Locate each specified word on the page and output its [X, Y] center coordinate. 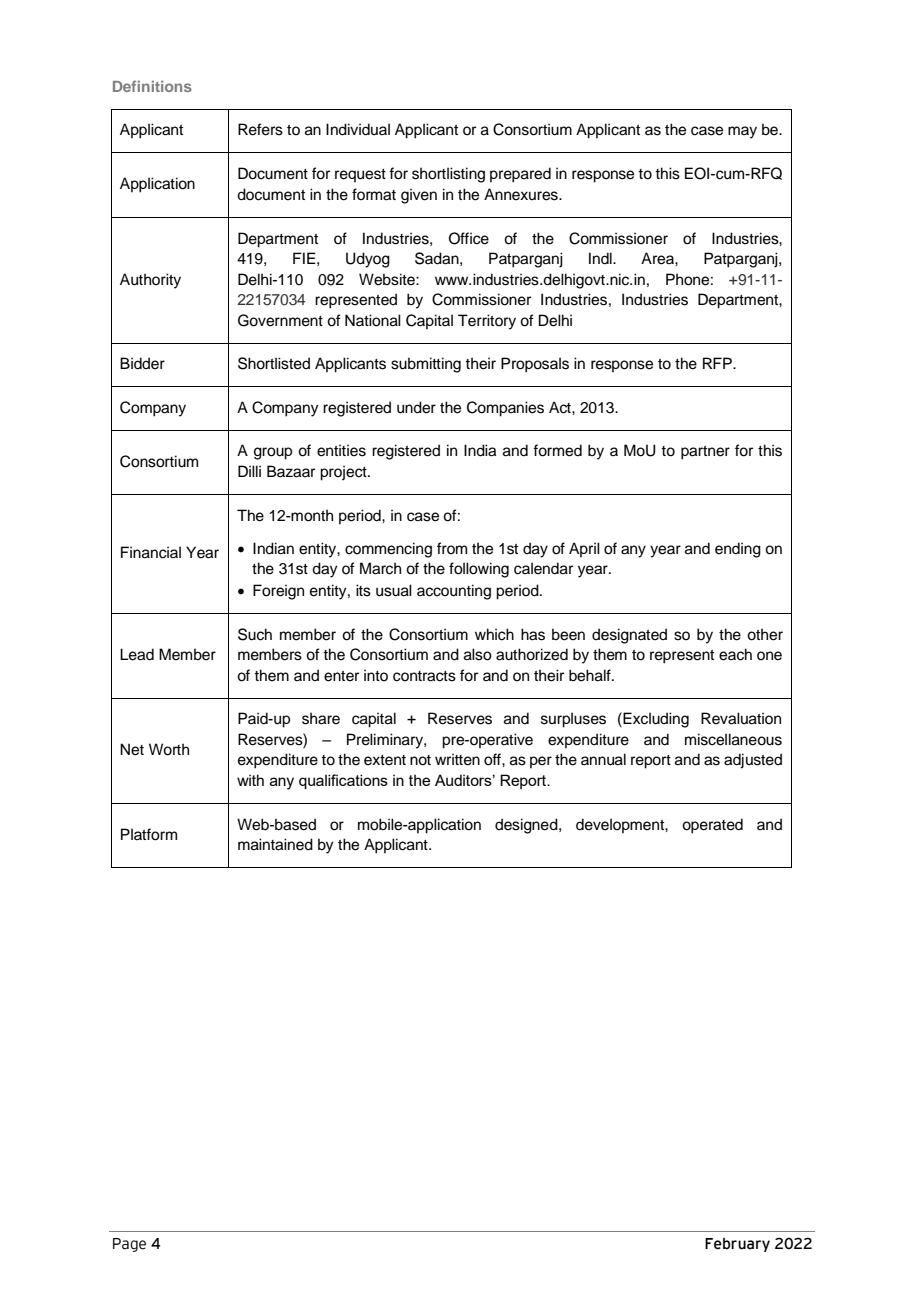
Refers [260, 129]
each [735, 654]
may [742, 132]
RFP [718, 363]
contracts [424, 676]
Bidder [142, 363]
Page [129, 1245]
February [737, 1244]
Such [255, 634]
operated [712, 826]
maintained [275, 844]
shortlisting [448, 175]
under [416, 407]
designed [527, 826]
